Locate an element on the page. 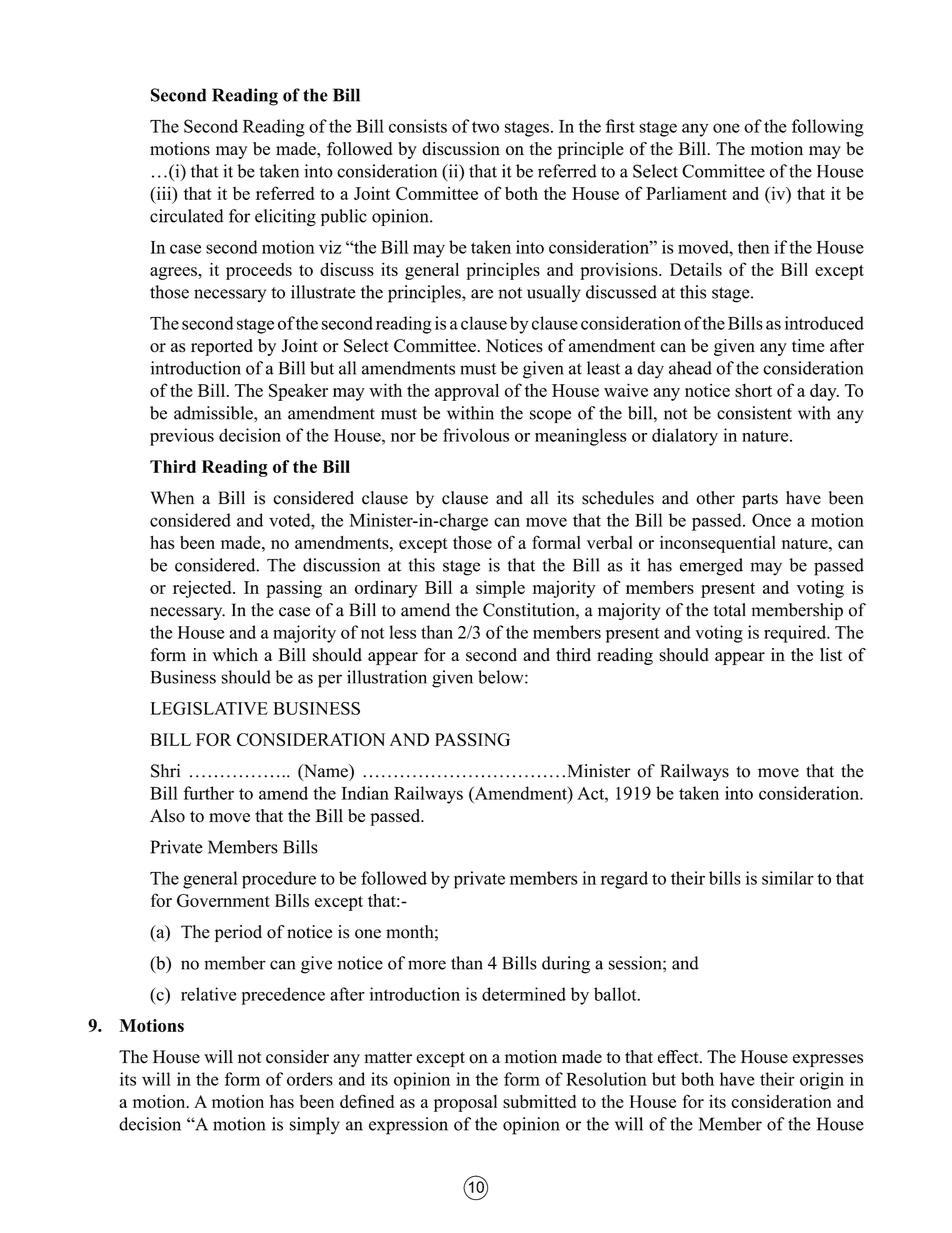 This page has width=952, height=1233. which is located at coordinates (235, 655).
